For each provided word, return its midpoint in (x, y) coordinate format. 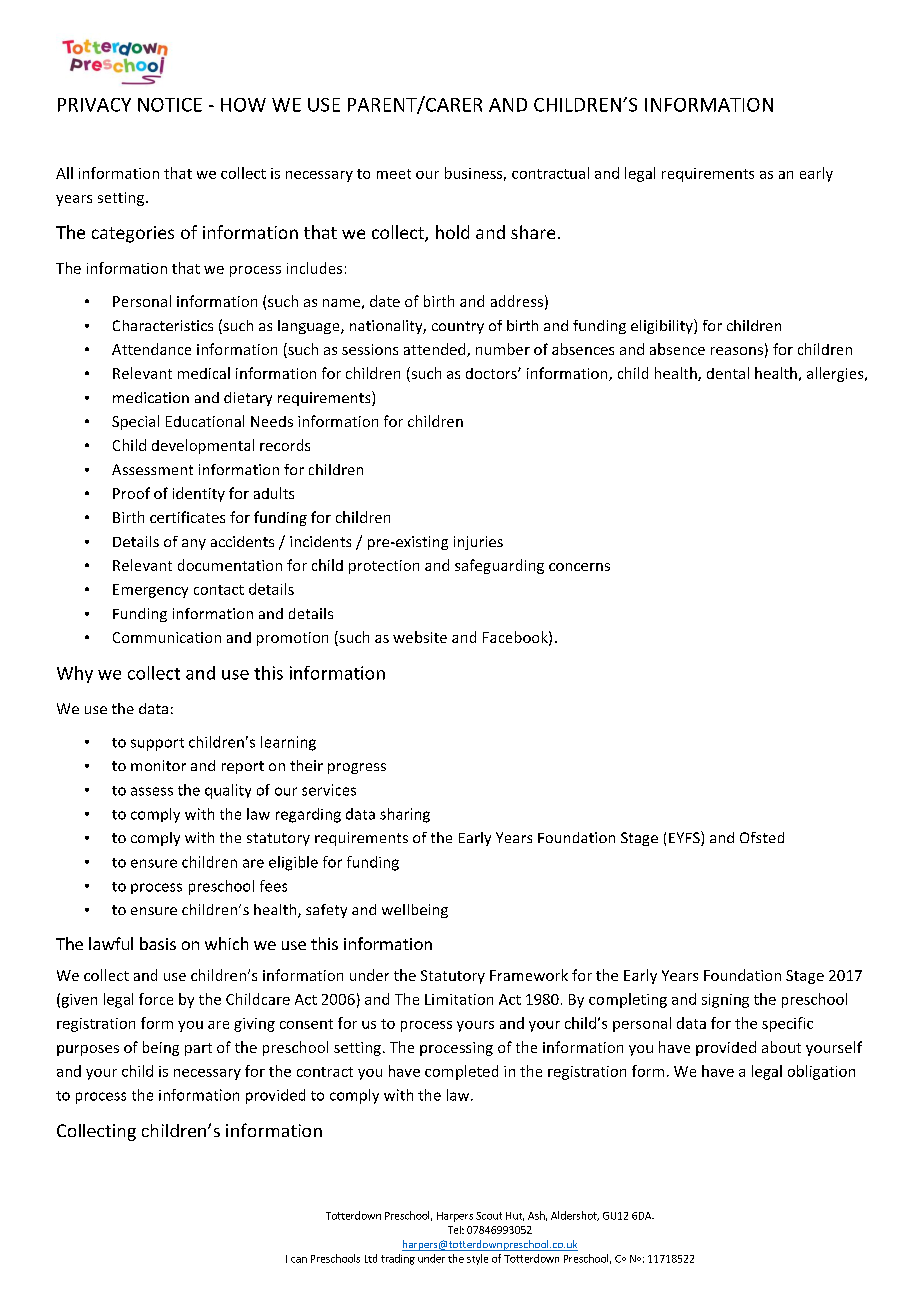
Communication (167, 637)
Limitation (459, 999)
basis (158, 943)
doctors (492, 373)
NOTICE (170, 105)
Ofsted (762, 837)
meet (394, 174)
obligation (821, 1072)
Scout (489, 1216)
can (299, 1260)
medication (151, 397)
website (420, 637)
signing (725, 1001)
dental (728, 373)
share (533, 232)
